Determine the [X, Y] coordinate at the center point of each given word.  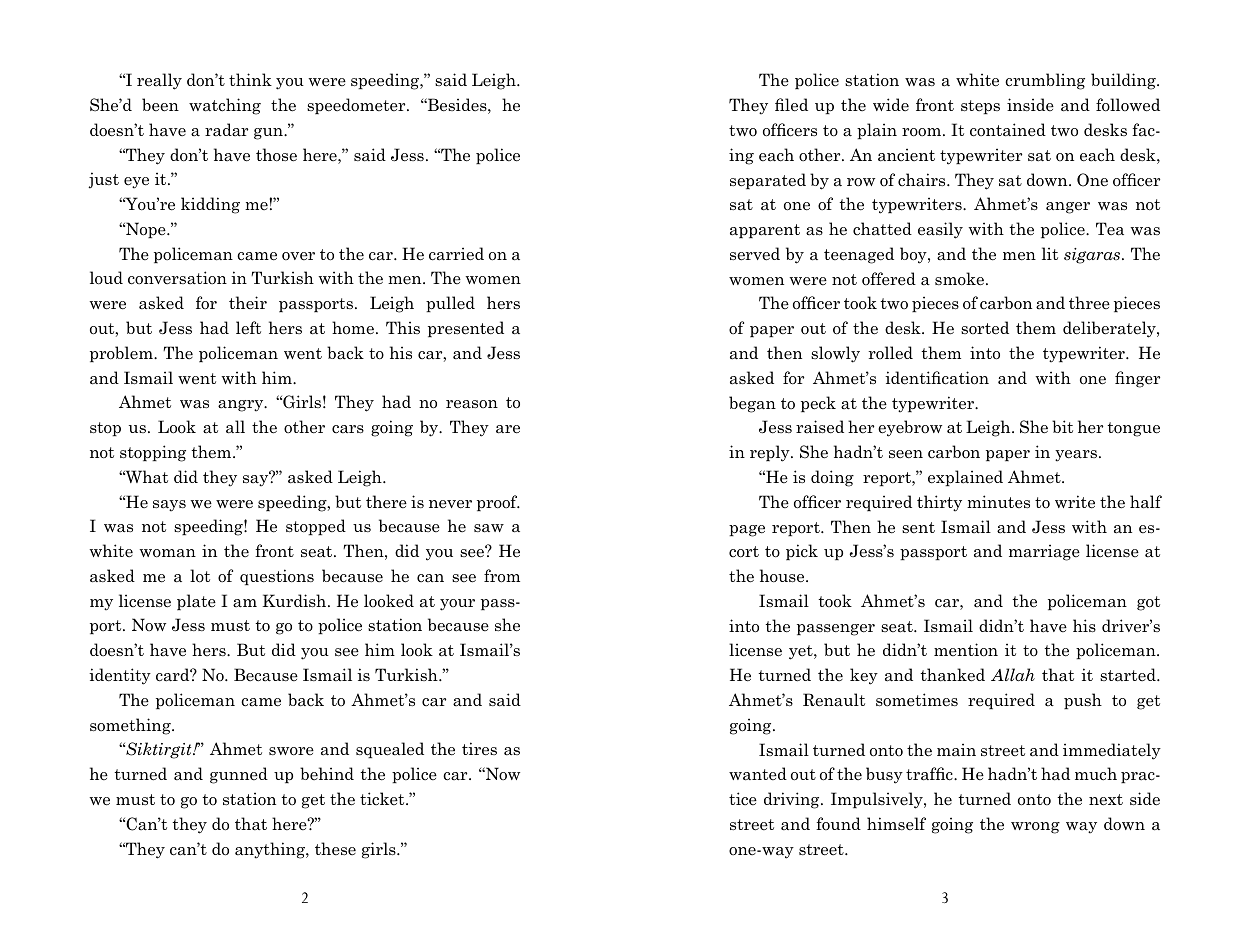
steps [980, 107]
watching [225, 106]
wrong [1035, 828]
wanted [758, 774]
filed [791, 105]
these [335, 849]
